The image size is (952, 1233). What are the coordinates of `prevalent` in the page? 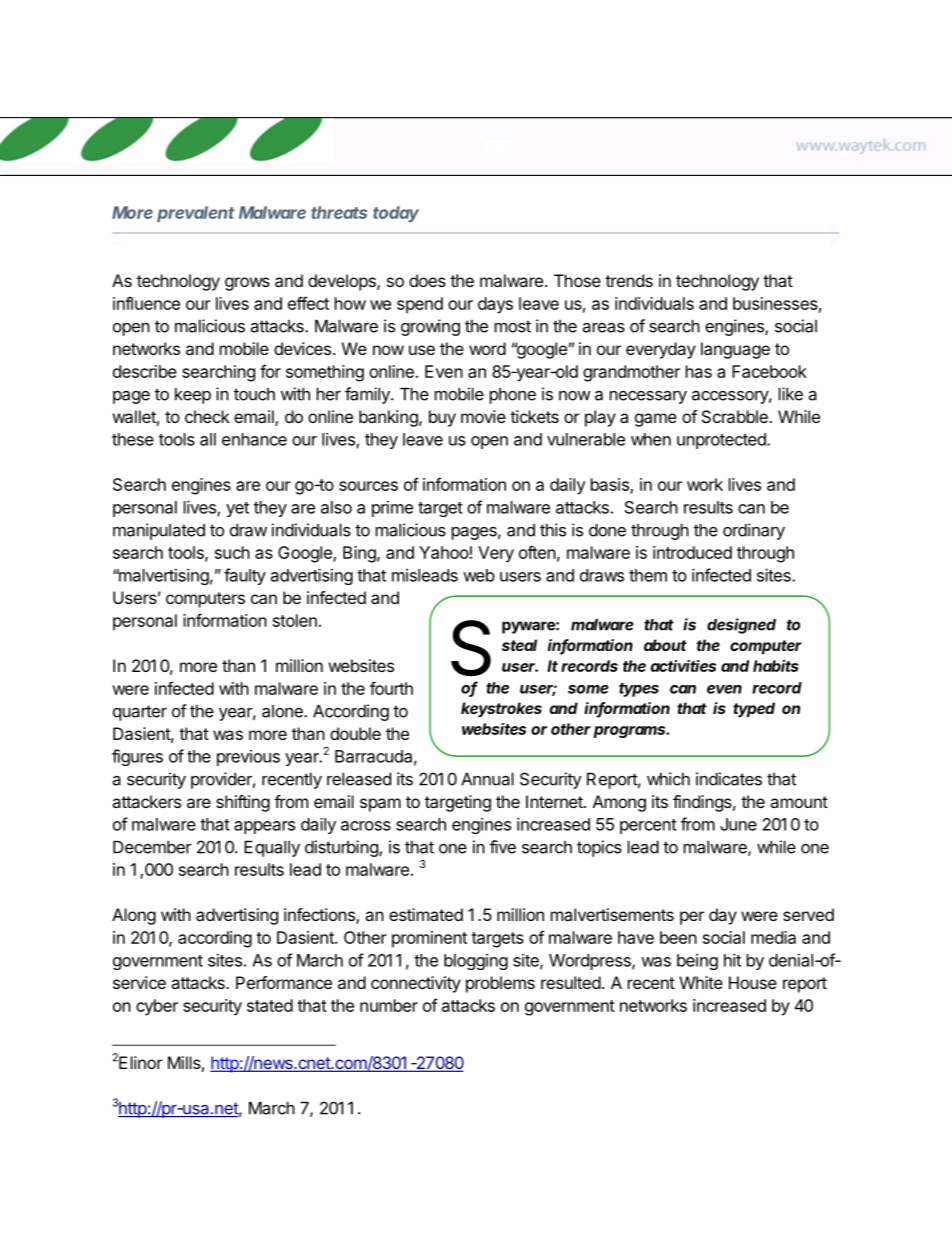 It's located at (195, 214).
